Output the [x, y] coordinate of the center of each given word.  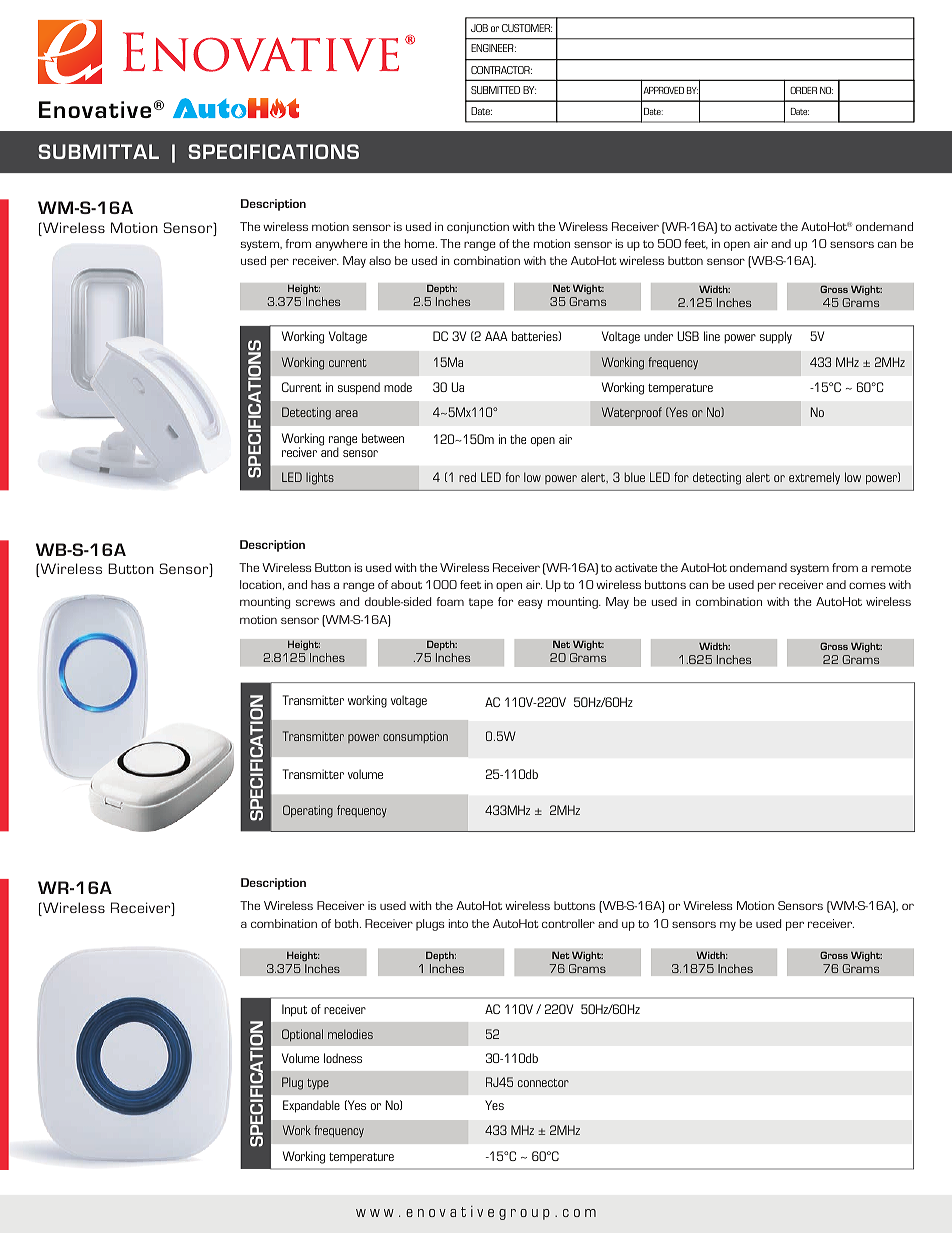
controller [568, 923]
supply [776, 337]
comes [867, 585]
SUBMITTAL [98, 151]
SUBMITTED [495, 90]
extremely [814, 478]
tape [481, 603]
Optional [302, 1035]
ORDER [803, 90]
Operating [308, 811]
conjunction [478, 228]
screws [315, 602]
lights [320, 478]
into [458, 923]
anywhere [341, 245]
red [467, 477]
